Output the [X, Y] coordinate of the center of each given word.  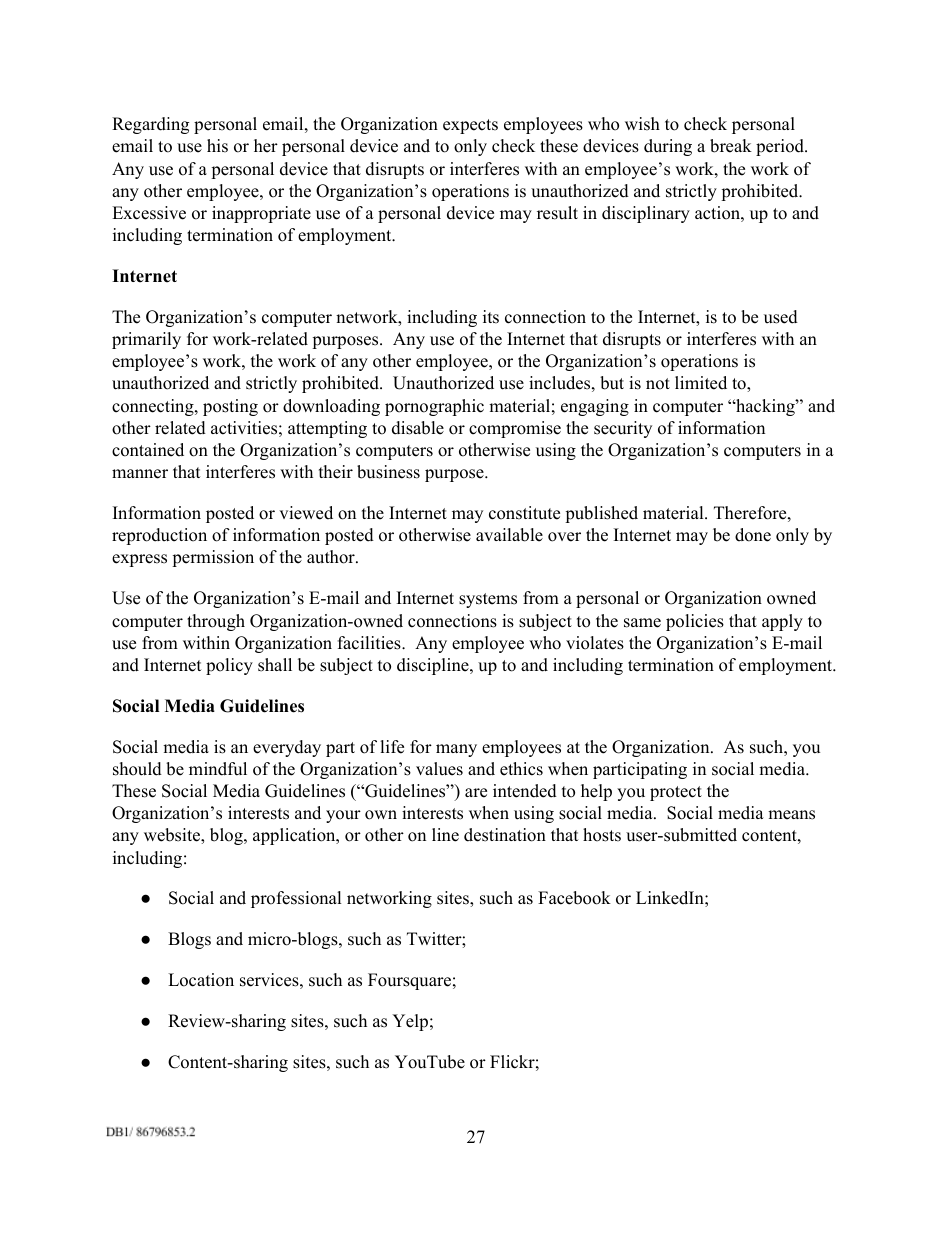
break [731, 146]
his [217, 146]
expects [470, 126]
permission [213, 558]
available [509, 535]
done [753, 535]
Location [201, 980]
